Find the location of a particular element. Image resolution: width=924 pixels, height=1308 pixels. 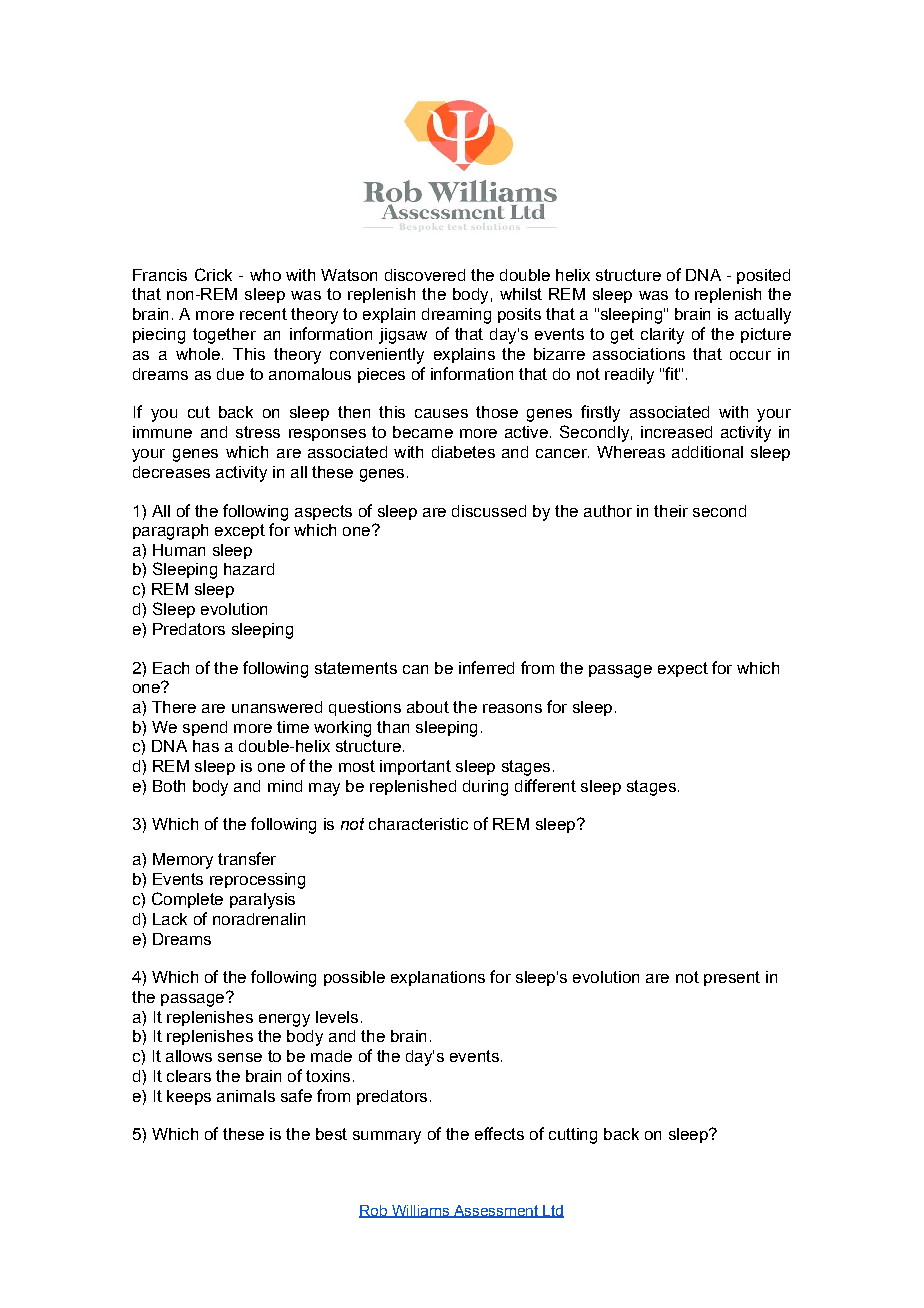

expect is located at coordinates (683, 669).
